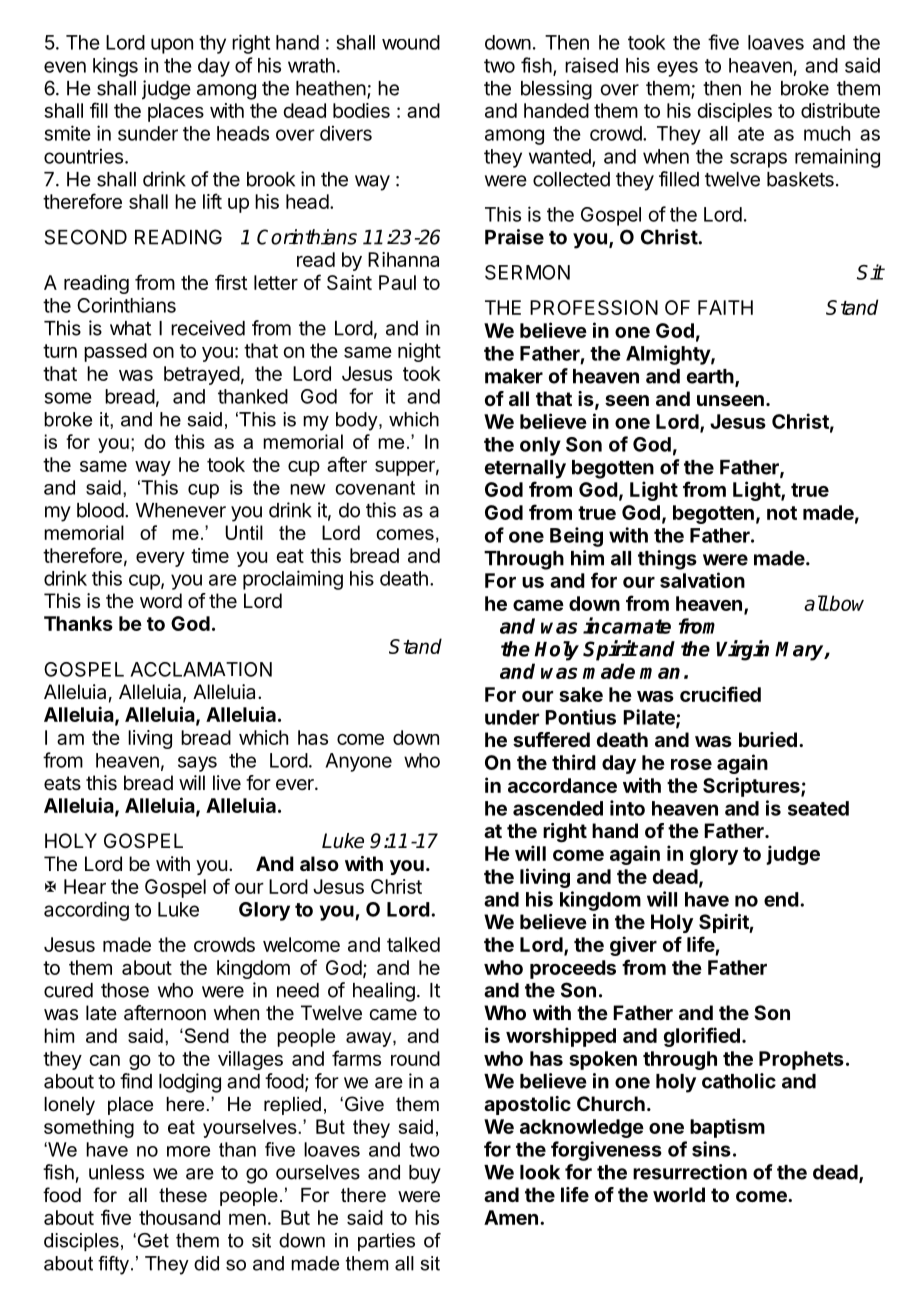 The height and width of the screenshot is (1308, 924). I want to click on thousand, so click(179, 1217).
